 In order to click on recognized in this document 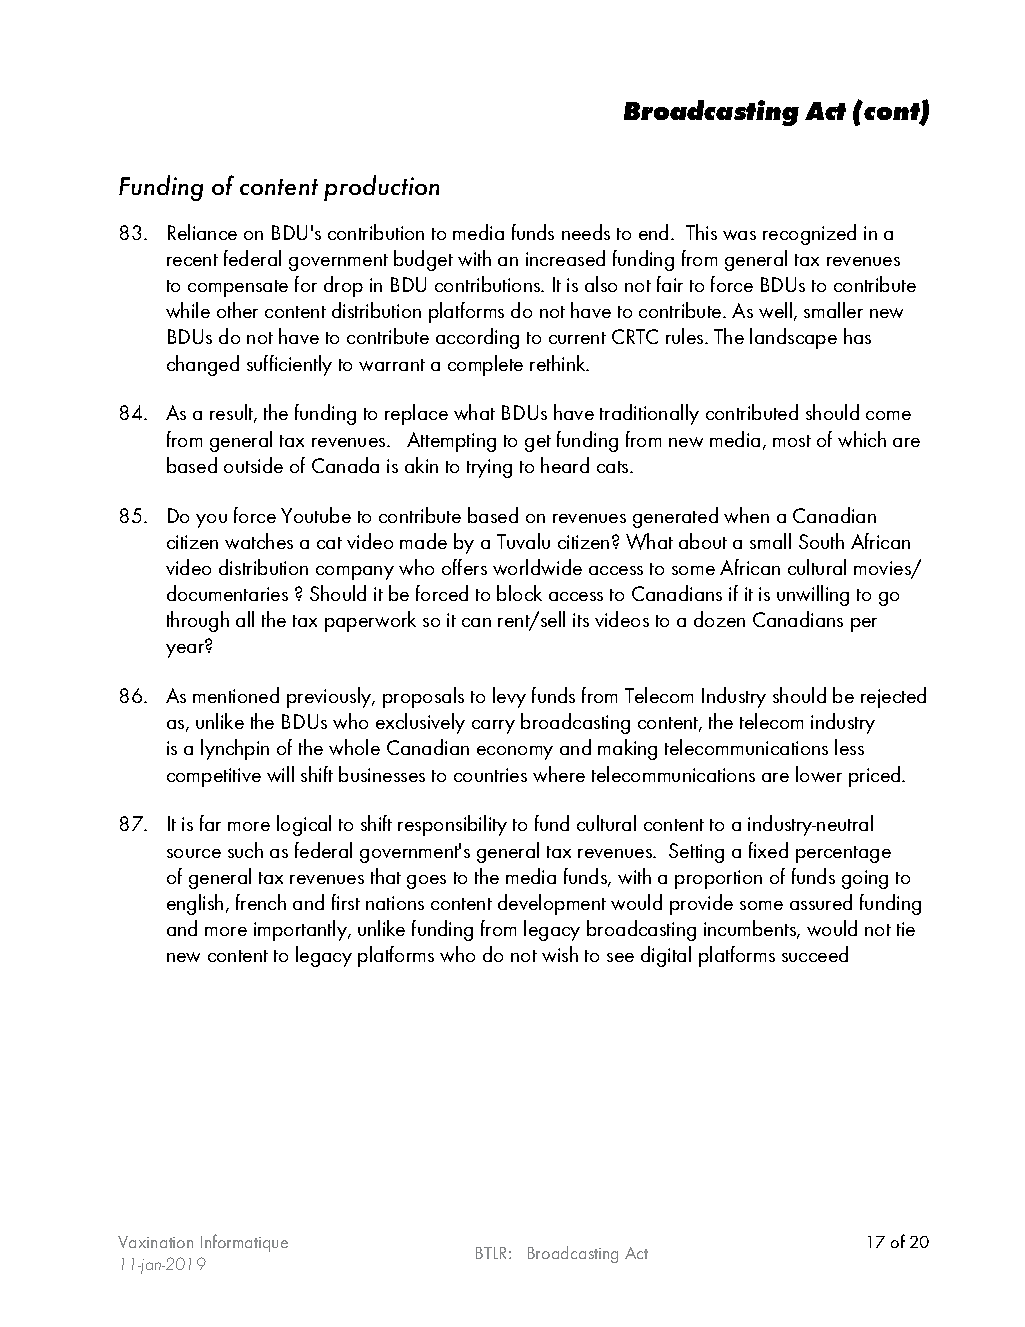, I will do `click(809, 234)`.
